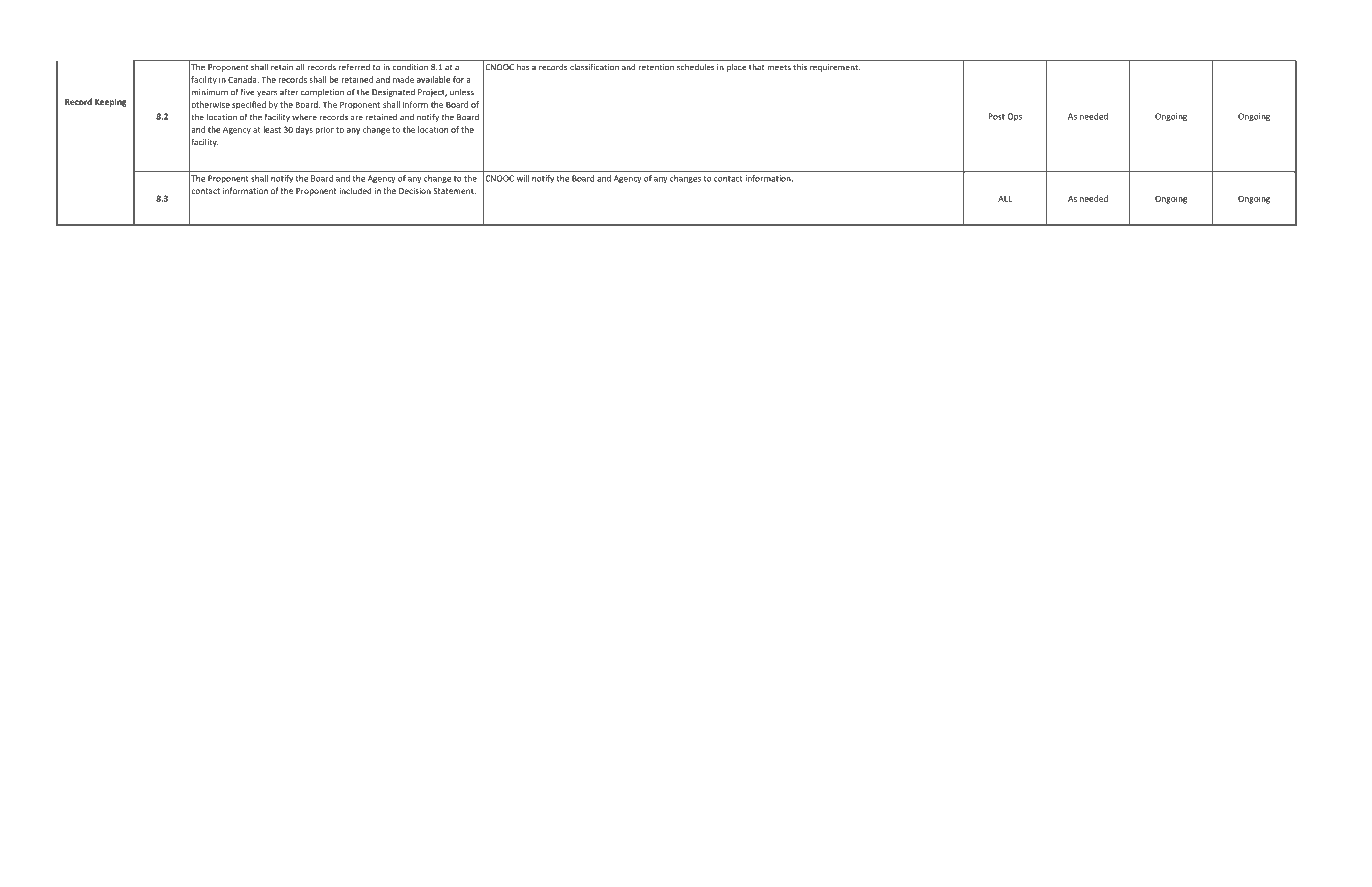 The height and width of the page is (887, 1372). Describe the element at coordinates (243, 79) in the page. I see `Canada` at that location.
